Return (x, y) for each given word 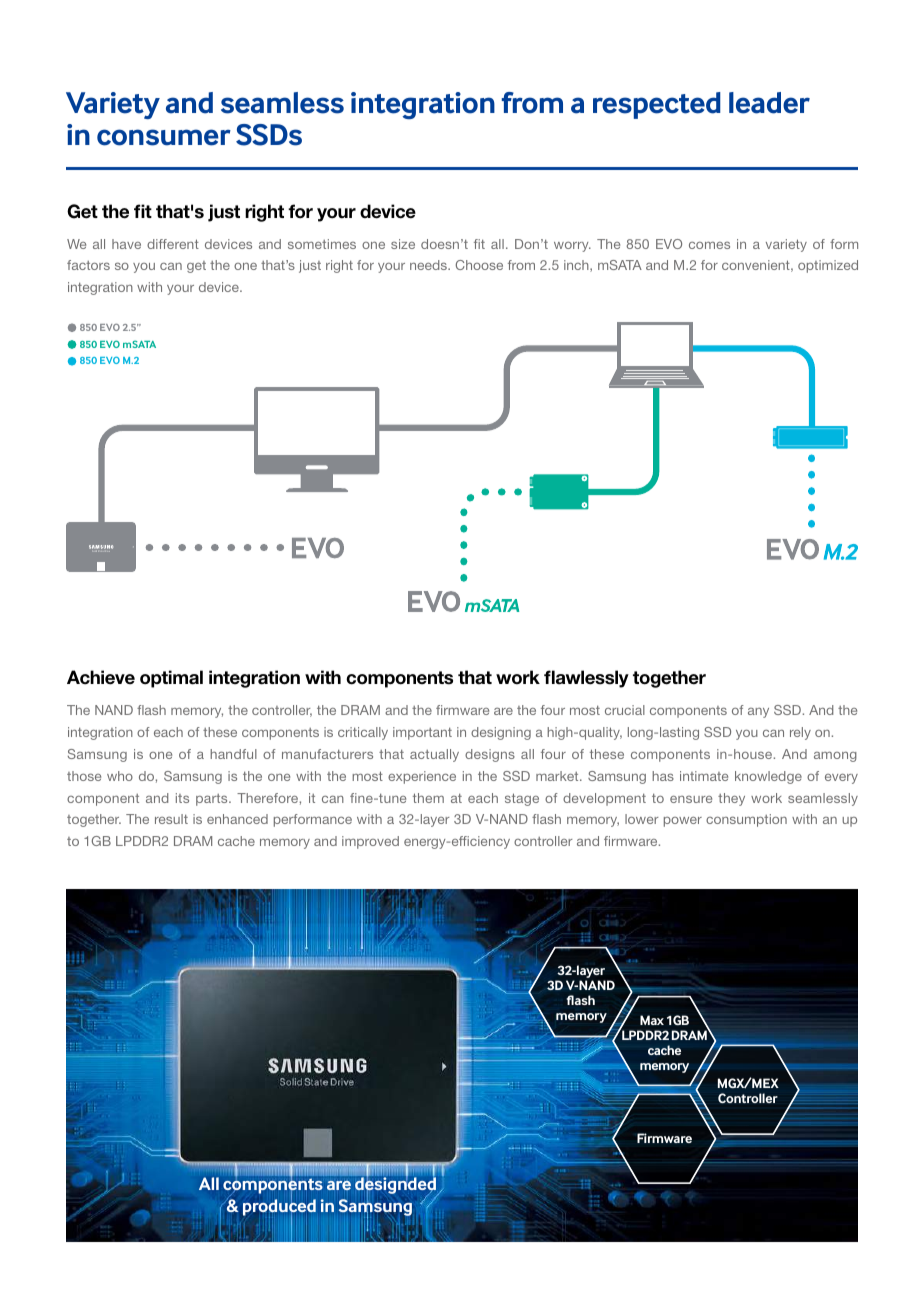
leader (769, 103)
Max (652, 1020)
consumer (164, 137)
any (758, 713)
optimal (171, 679)
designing (501, 733)
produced (279, 1207)
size (403, 244)
